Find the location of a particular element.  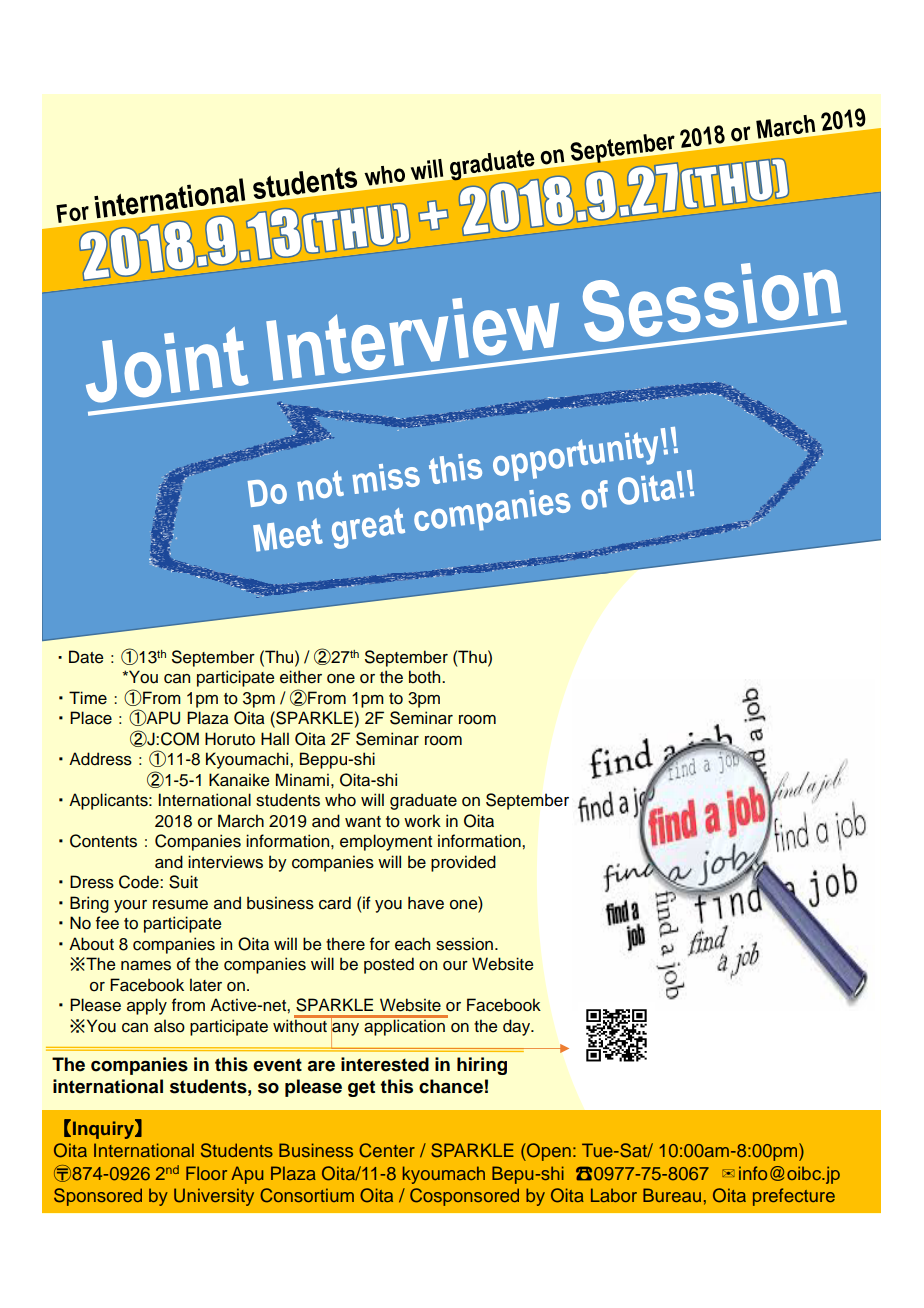

also is located at coordinates (169, 1026).
